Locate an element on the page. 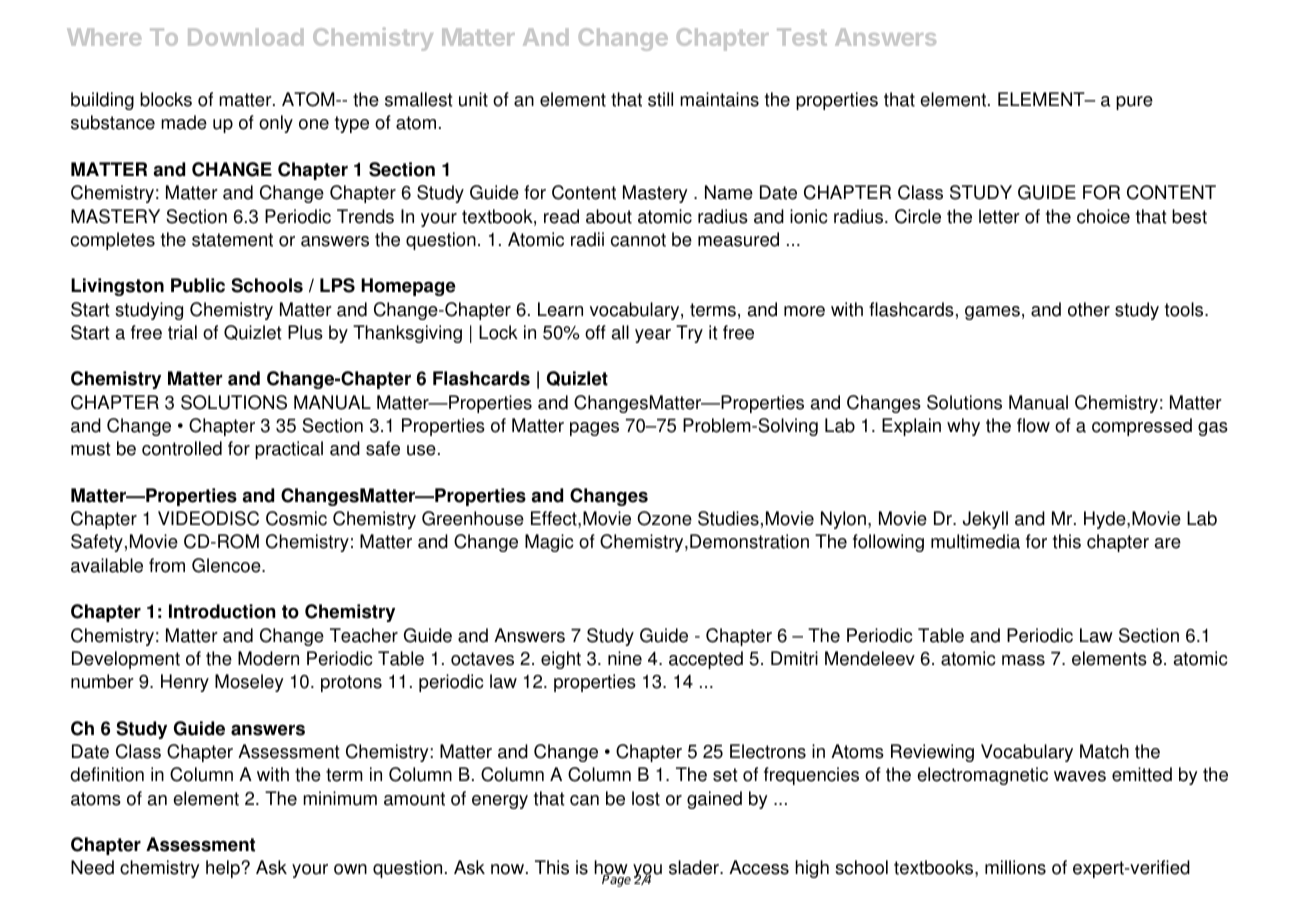  Modern is located at coordinates (268, 658).
